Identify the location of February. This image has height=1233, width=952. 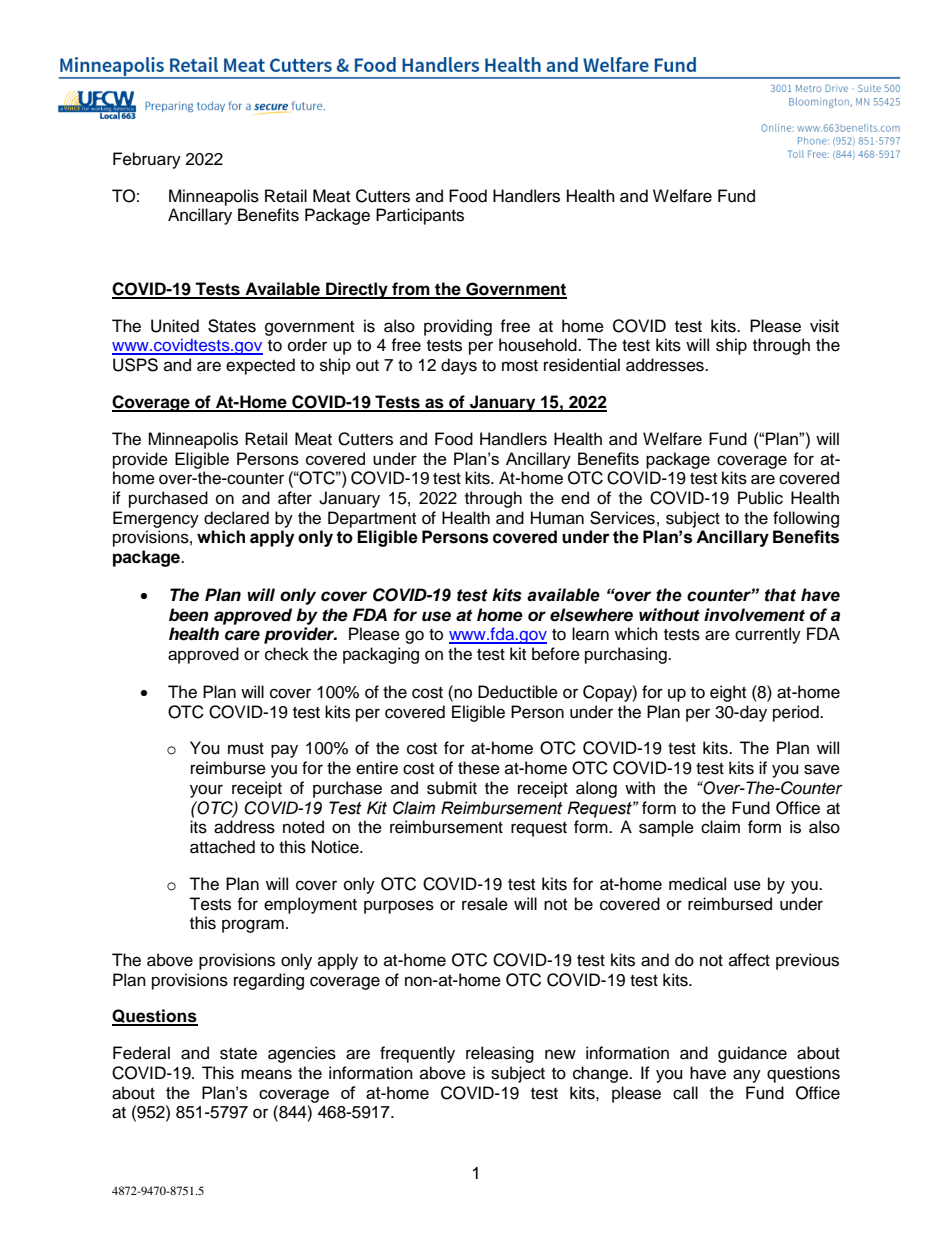
(147, 160).
